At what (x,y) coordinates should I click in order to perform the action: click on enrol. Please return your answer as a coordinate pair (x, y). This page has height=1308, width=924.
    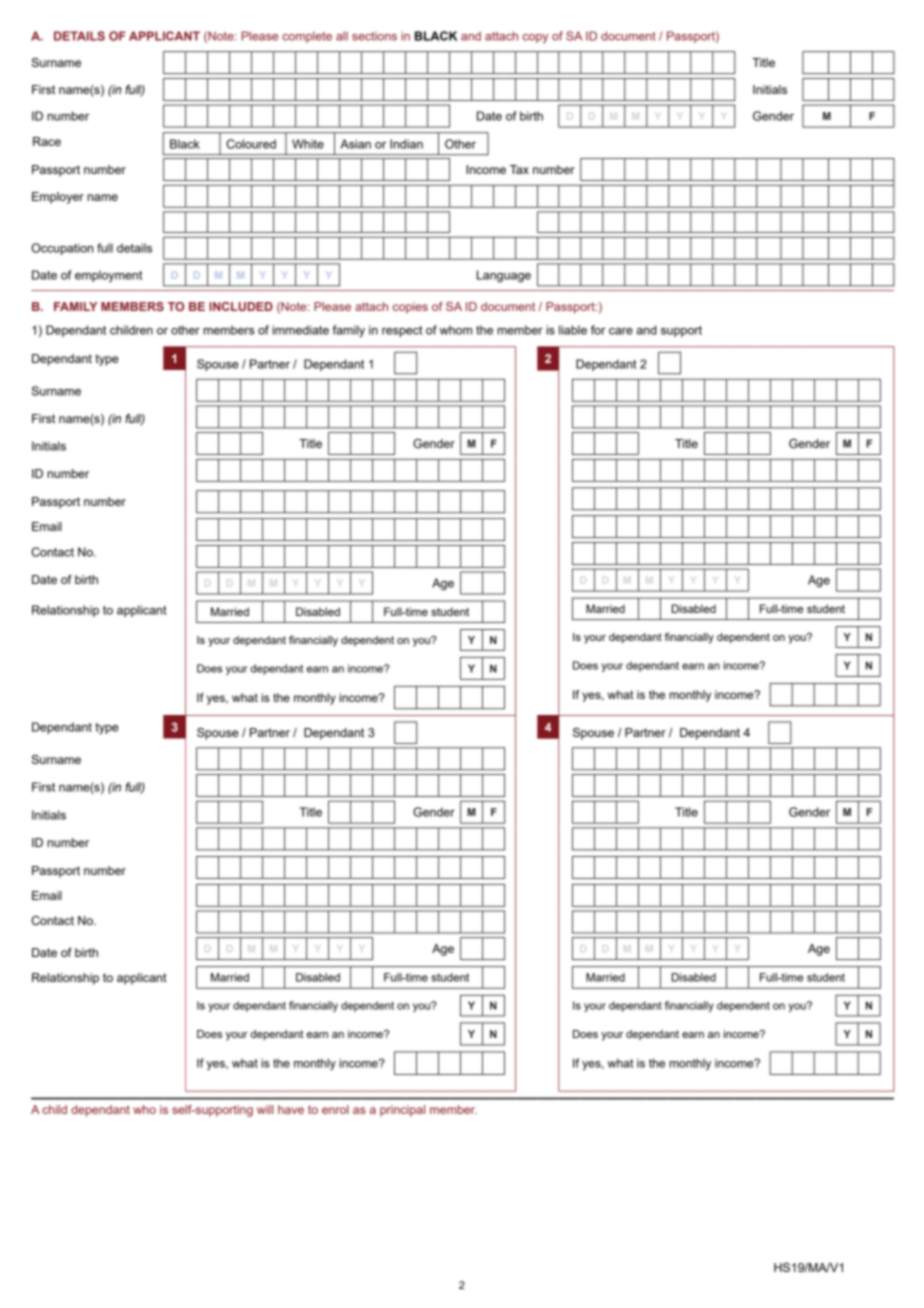
    Looking at the image, I should click on (335, 1109).
